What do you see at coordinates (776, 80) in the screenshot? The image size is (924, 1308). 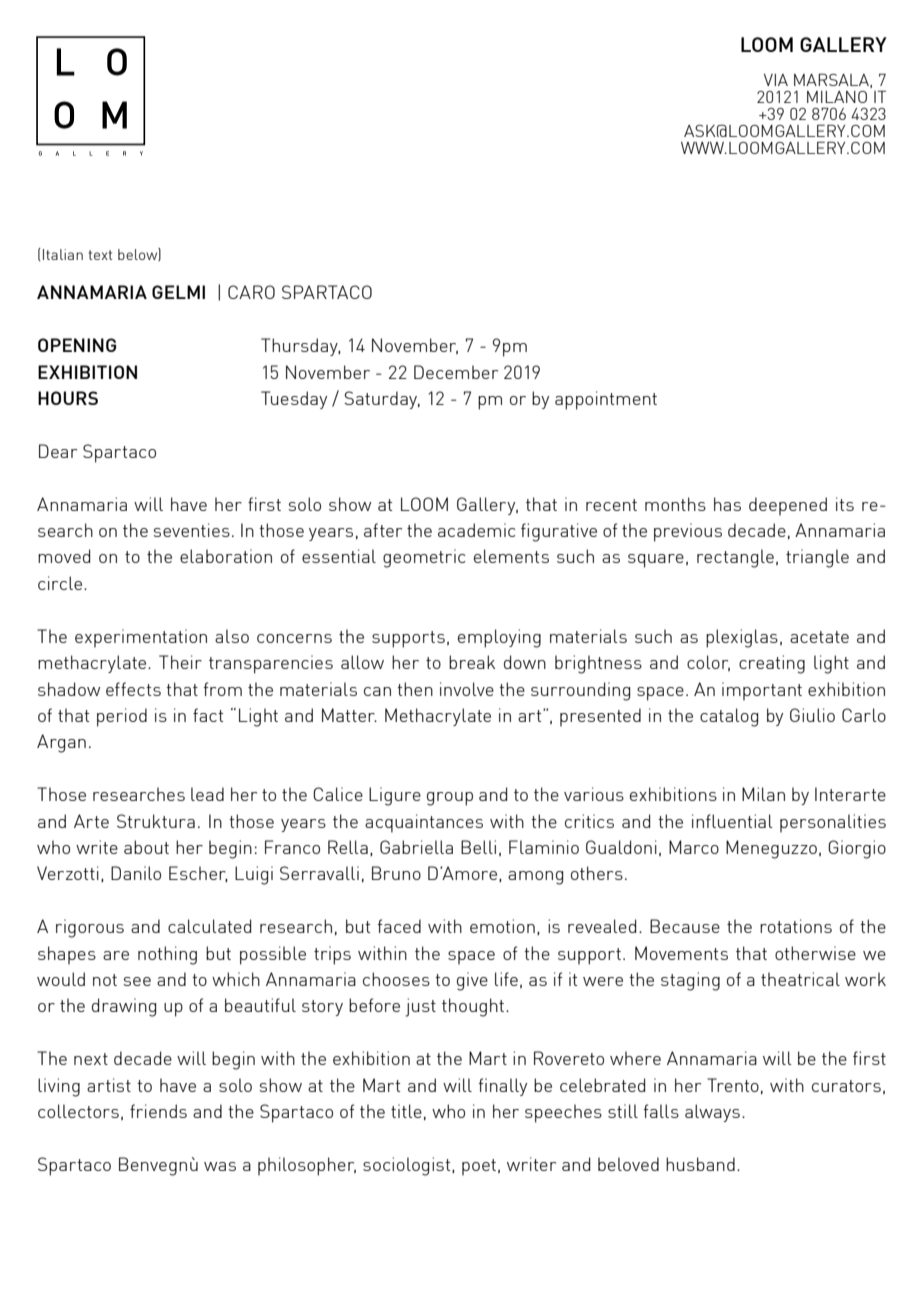 I see `VIA` at bounding box center [776, 80].
